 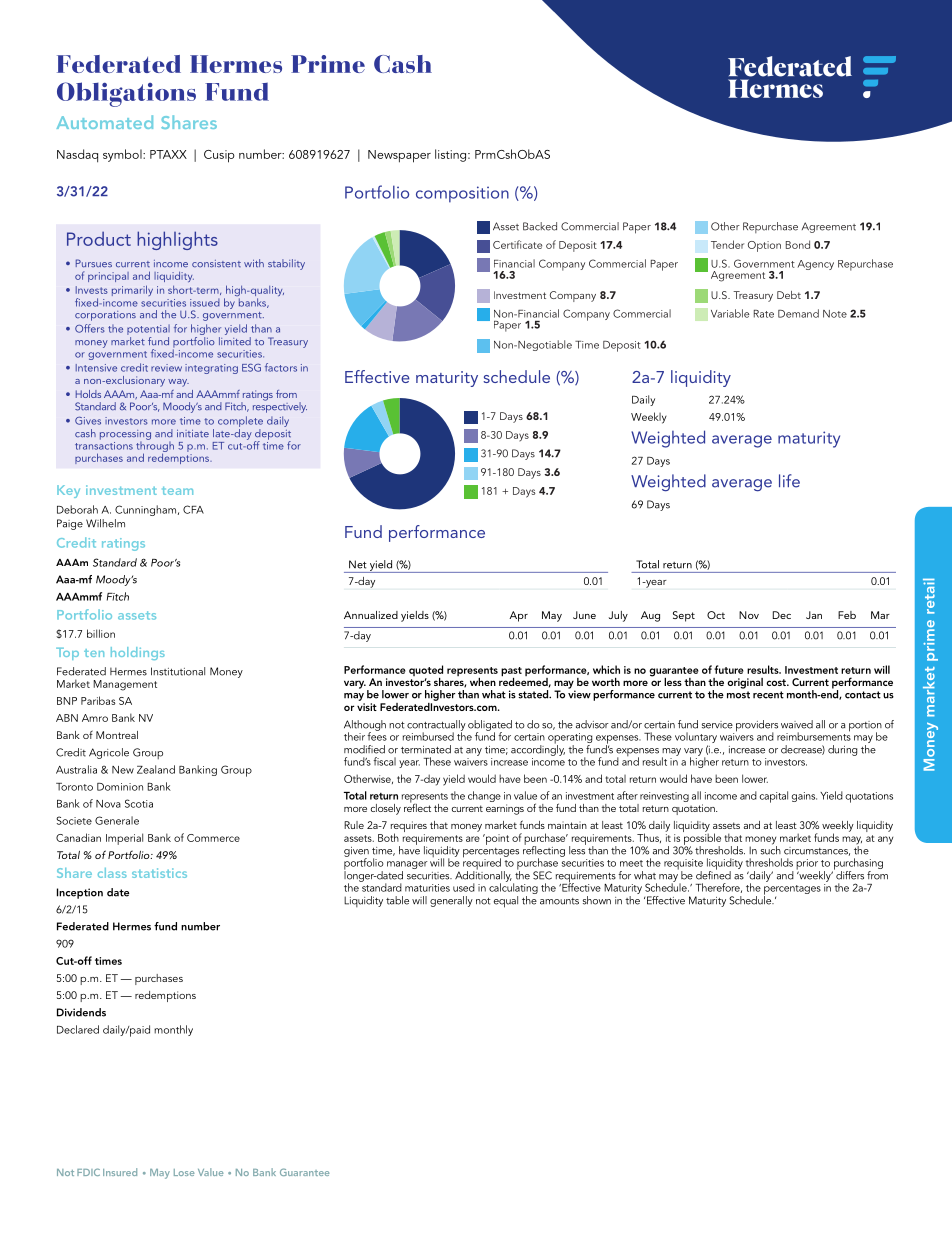 I want to click on generally, so click(x=451, y=901).
